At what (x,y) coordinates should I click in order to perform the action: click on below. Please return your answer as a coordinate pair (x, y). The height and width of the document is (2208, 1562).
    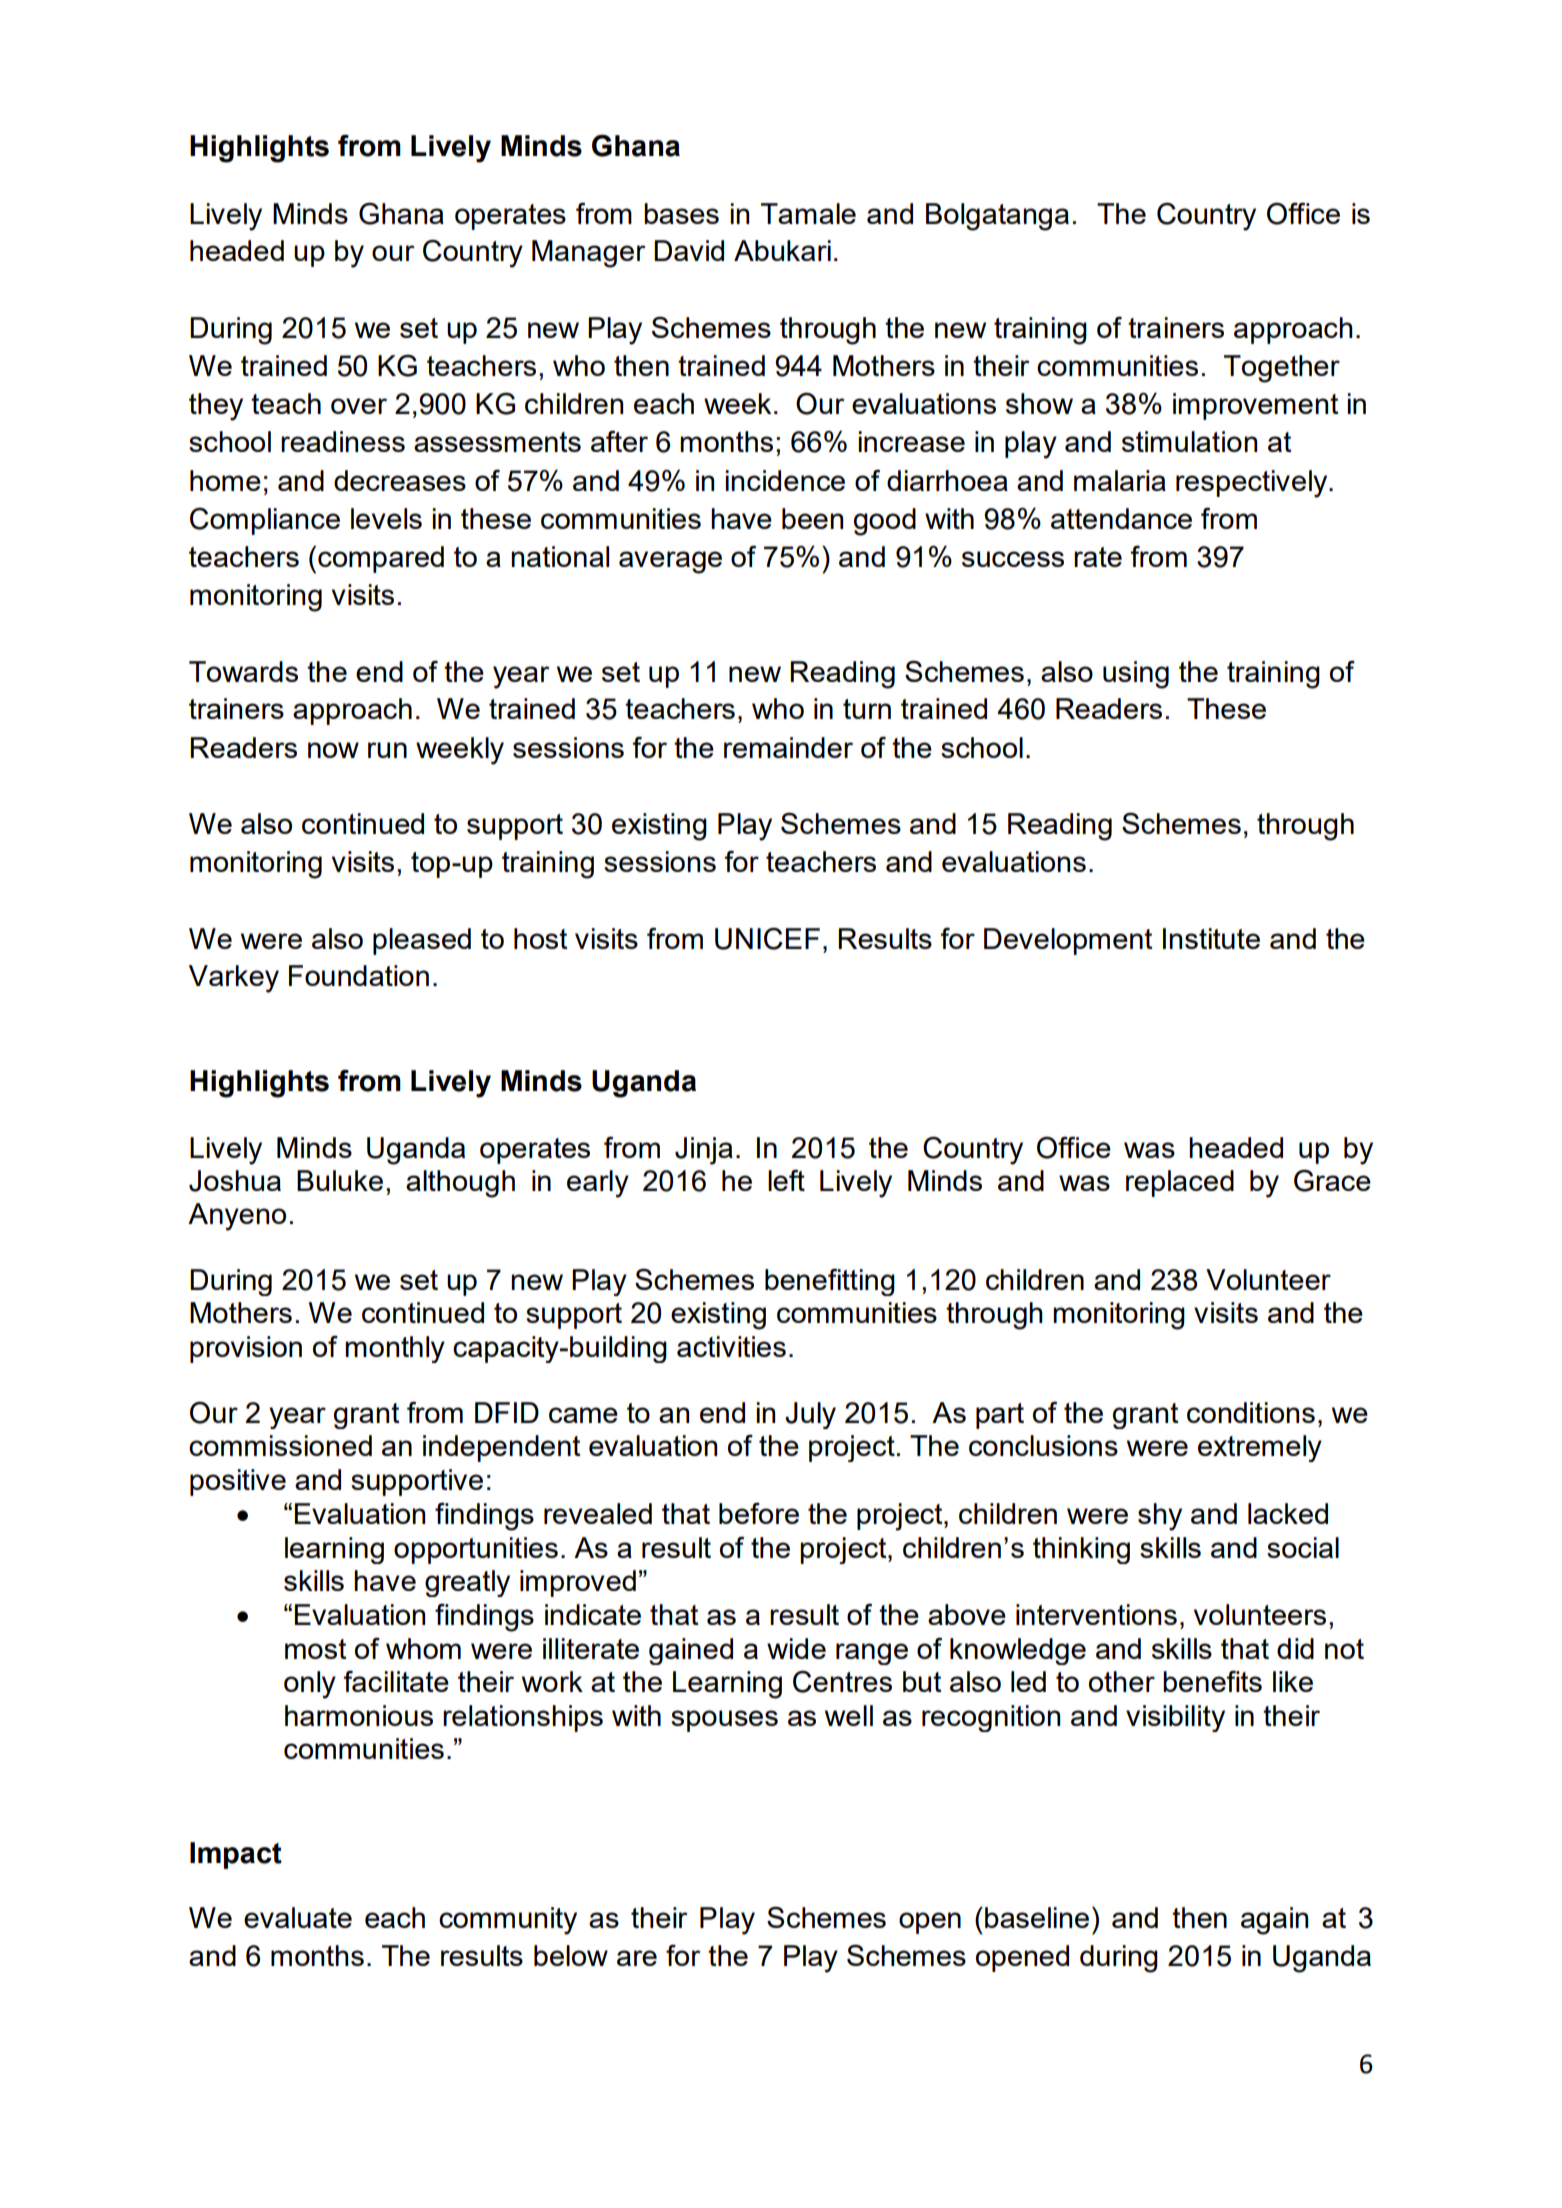
    Looking at the image, I should click on (571, 1955).
